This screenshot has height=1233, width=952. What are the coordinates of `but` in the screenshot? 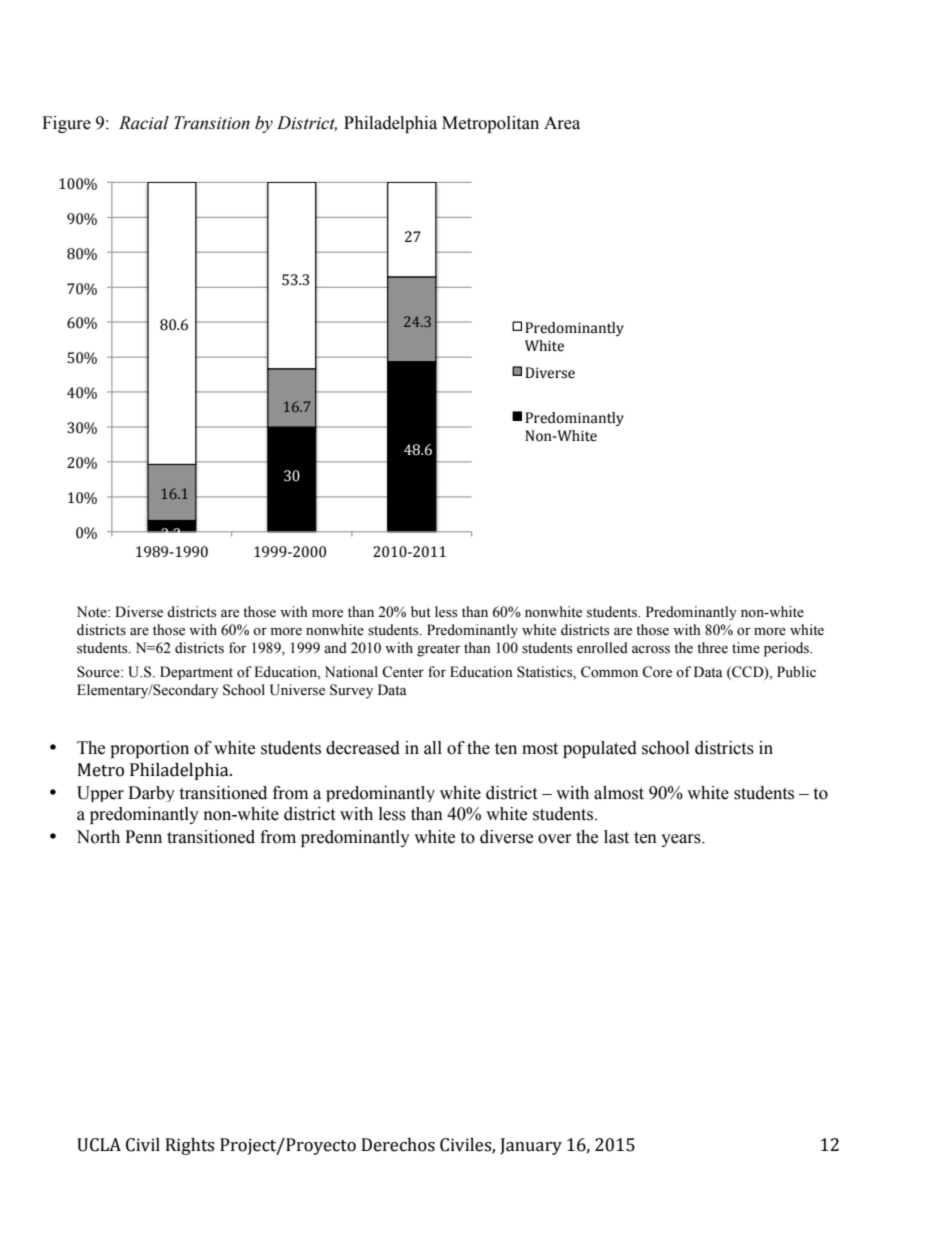 It's located at (421, 611).
